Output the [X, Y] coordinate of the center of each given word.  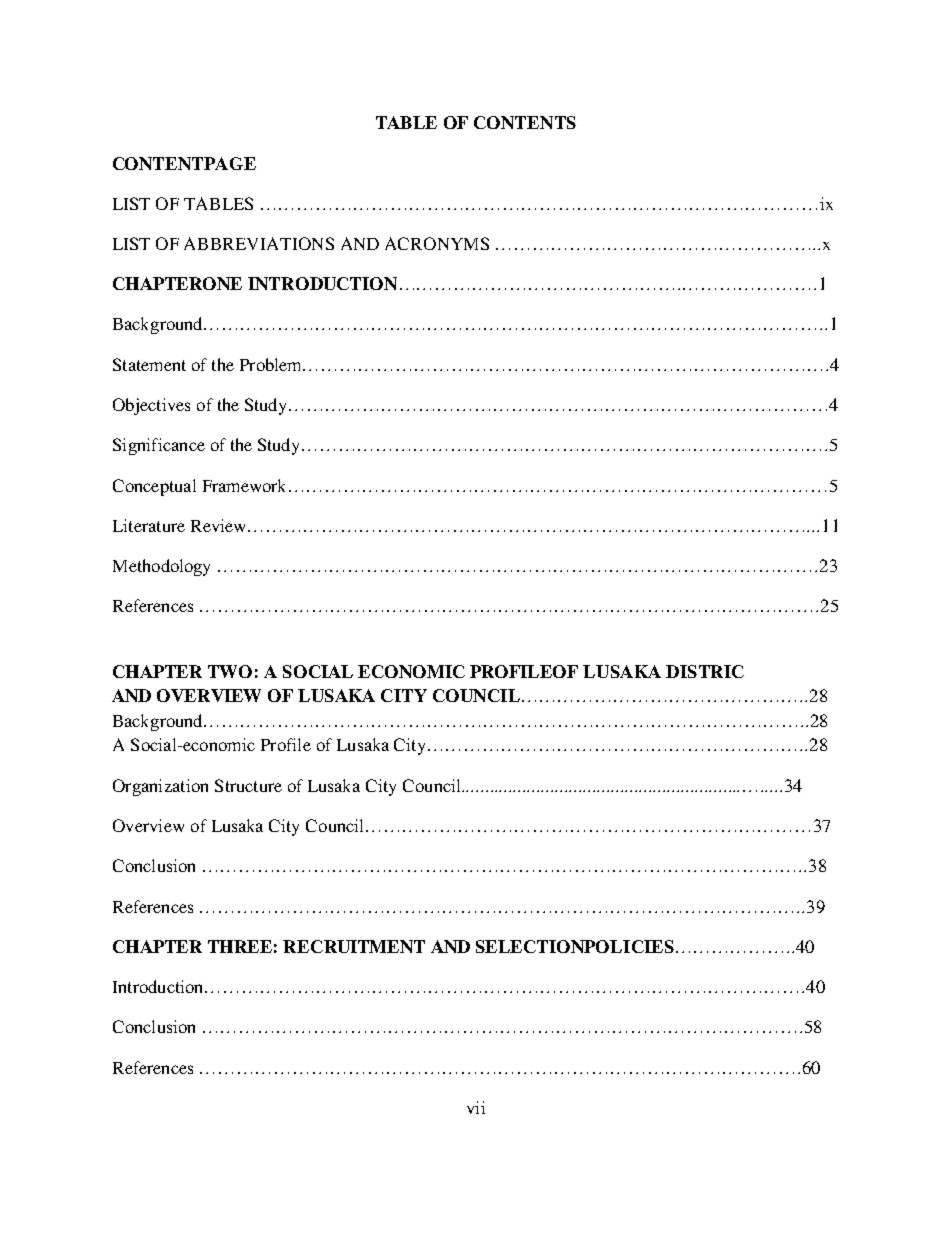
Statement [149, 364]
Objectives [151, 406]
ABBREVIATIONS [259, 243]
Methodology [161, 567]
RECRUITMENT [354, 946]
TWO [230, 671]
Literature [149, 525]
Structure [248, 785]
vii [476, 1107]
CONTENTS [525, 122]
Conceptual [154, 487]
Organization [160, 787]
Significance [159, 446]
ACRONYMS [437, 243]
